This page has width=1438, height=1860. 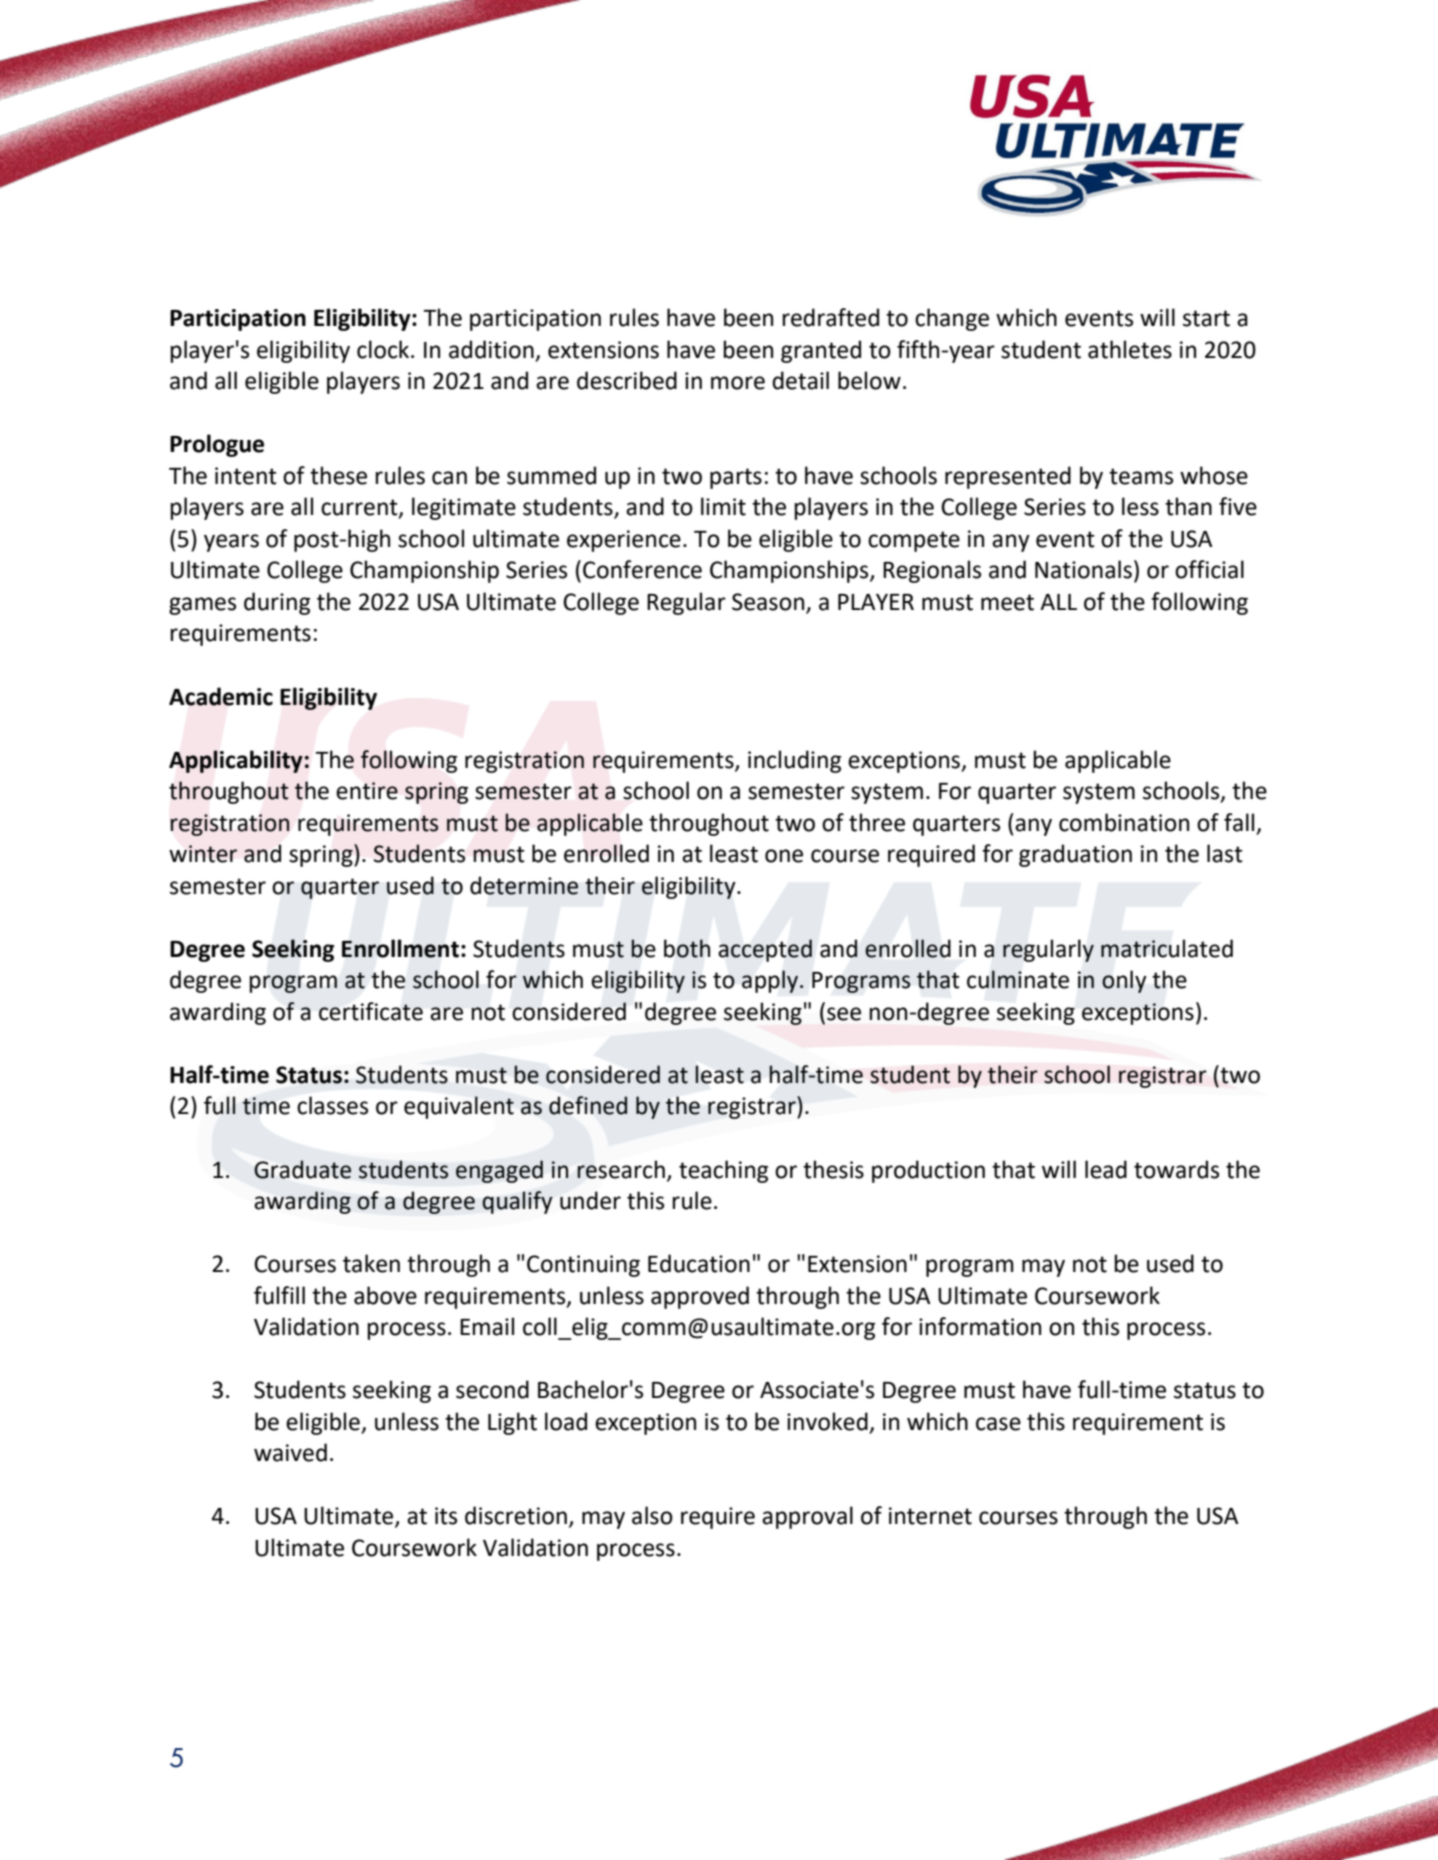 What do you see at coordinates (203, 854) in the page?
I see `winter` at bounding box center [203, 854].
